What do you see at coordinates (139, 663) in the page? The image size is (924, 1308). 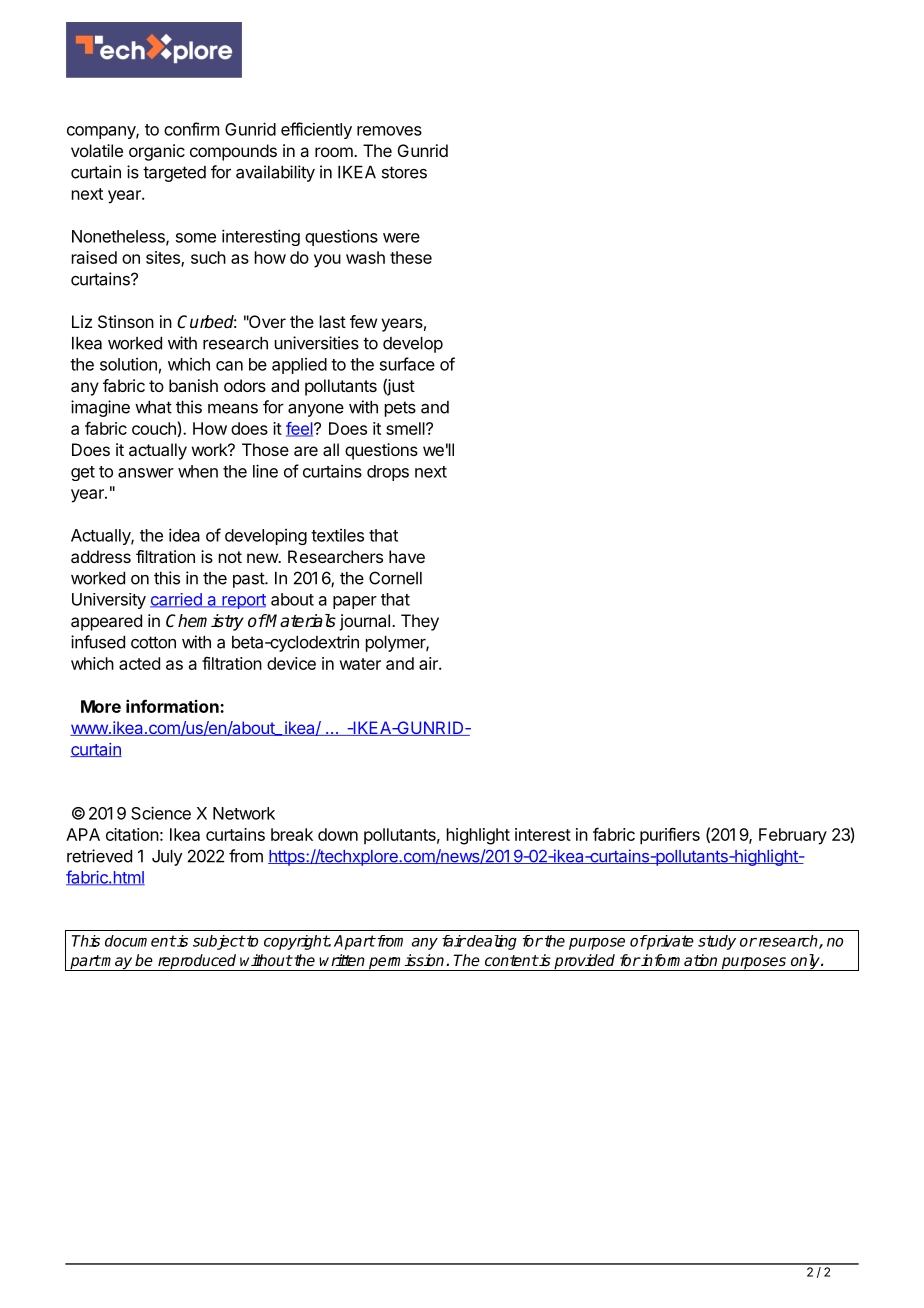 I see `acted` at bounding box center [139, 663].
